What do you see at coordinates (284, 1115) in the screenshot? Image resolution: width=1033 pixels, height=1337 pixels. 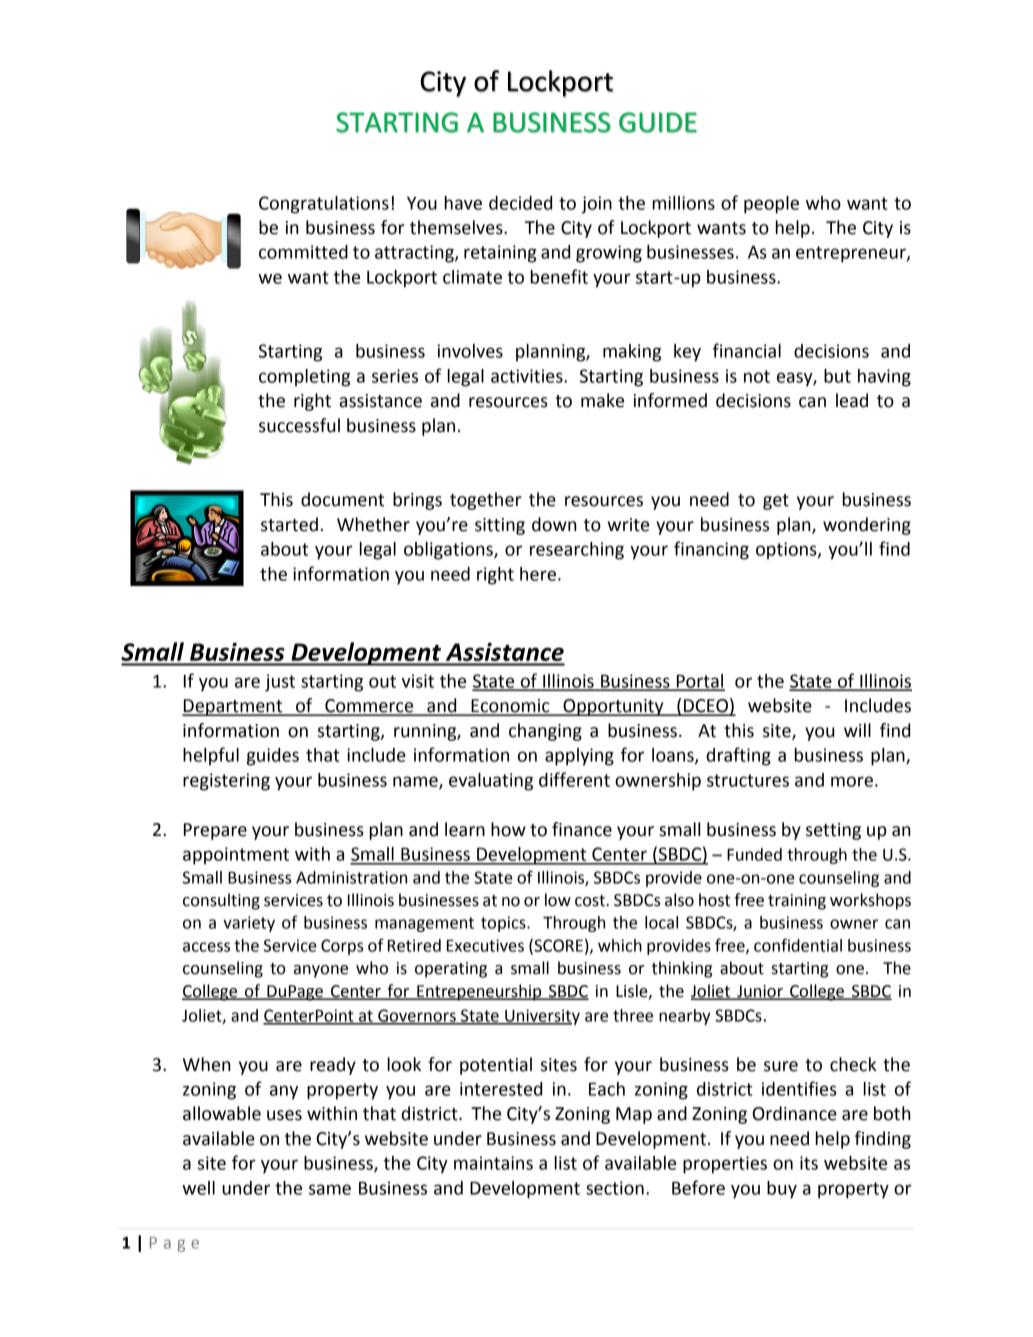 I see `uses` at bounding box center [284, 1115].
